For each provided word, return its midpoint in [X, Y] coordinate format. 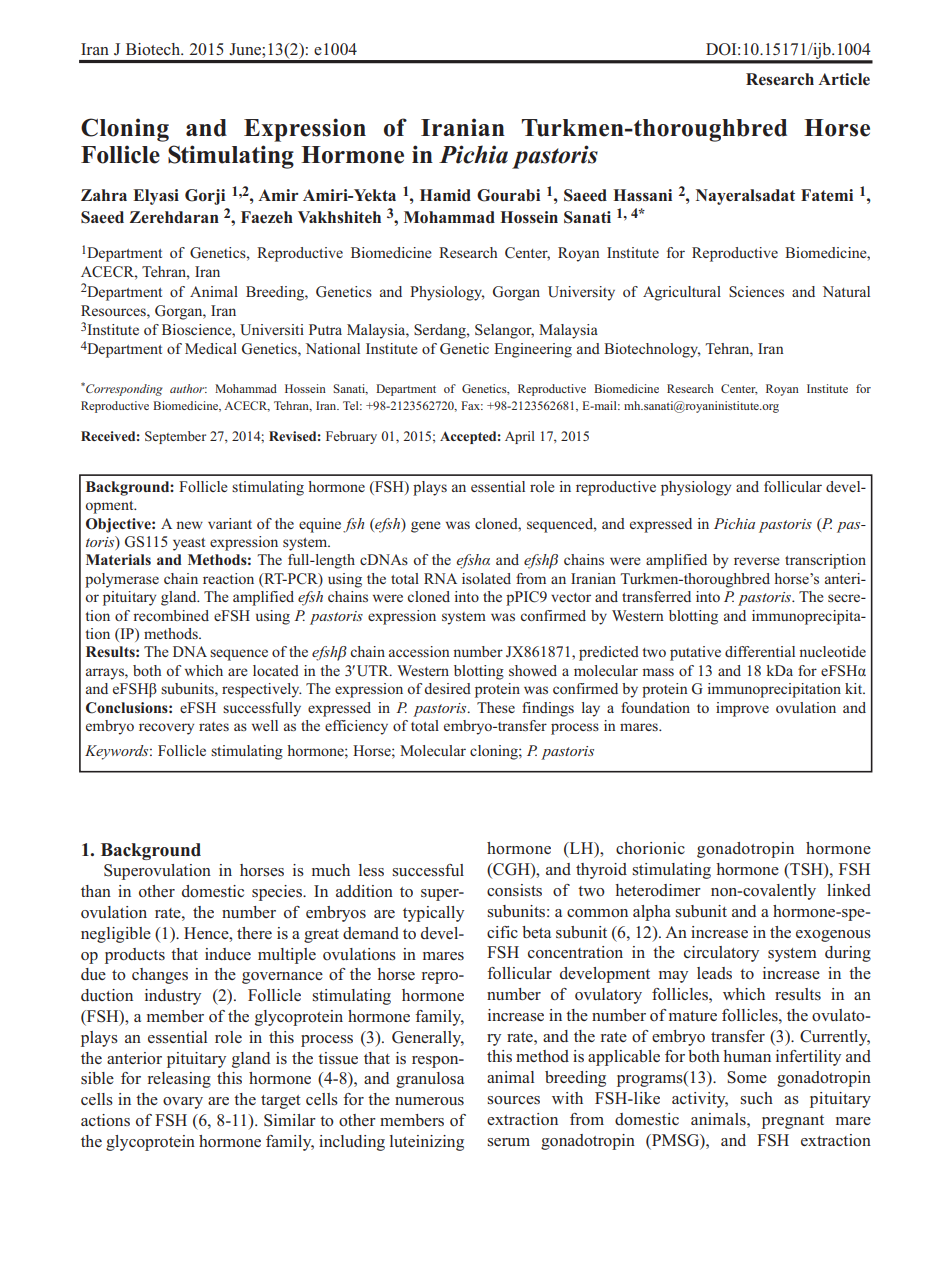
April [520, 437]
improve [742, 709]
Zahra [104, 195]
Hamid [445, 195]
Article [844, 79]
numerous [429, 1101]
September [175, 437]
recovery [166, 729]
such [757, 1098]
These [496, 707]
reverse [757, 561]
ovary [183, 1103]
